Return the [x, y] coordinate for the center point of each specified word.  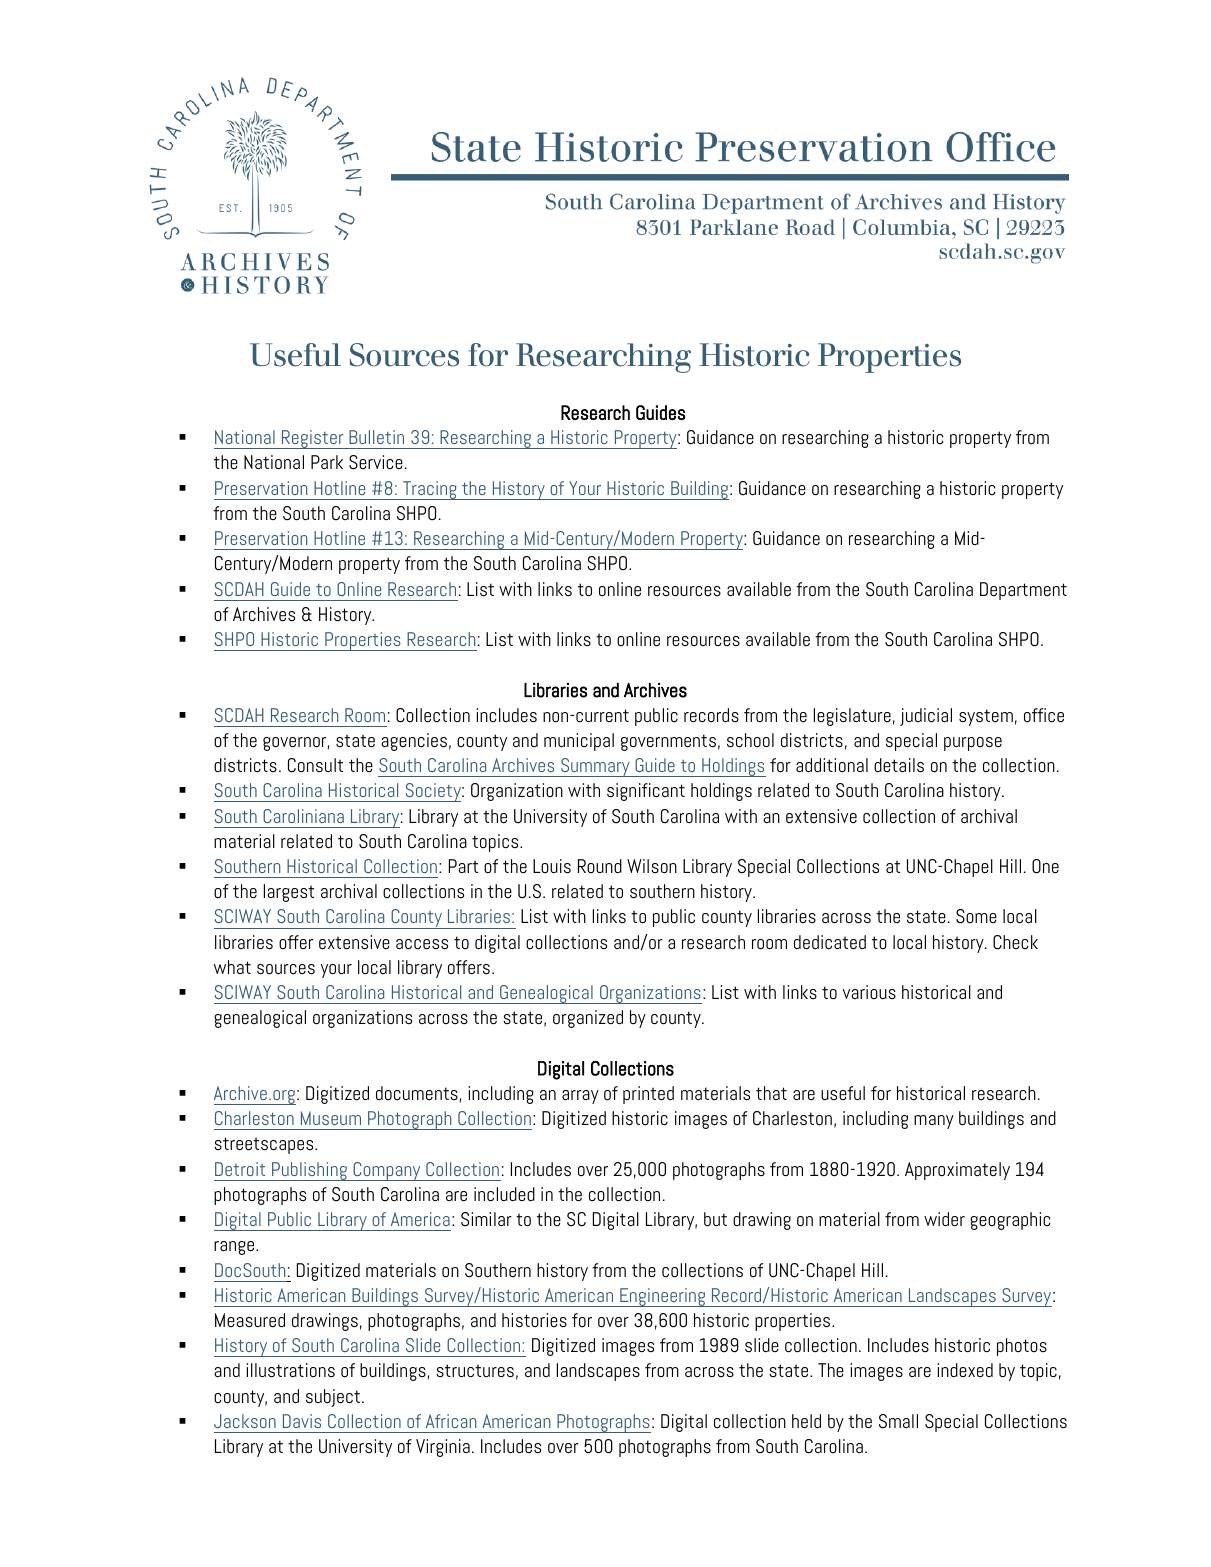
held [806, 1421]
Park [327, 462]
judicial [926, 717]
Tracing [430, 490]
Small [898, 1421]
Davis [302, 1421]
